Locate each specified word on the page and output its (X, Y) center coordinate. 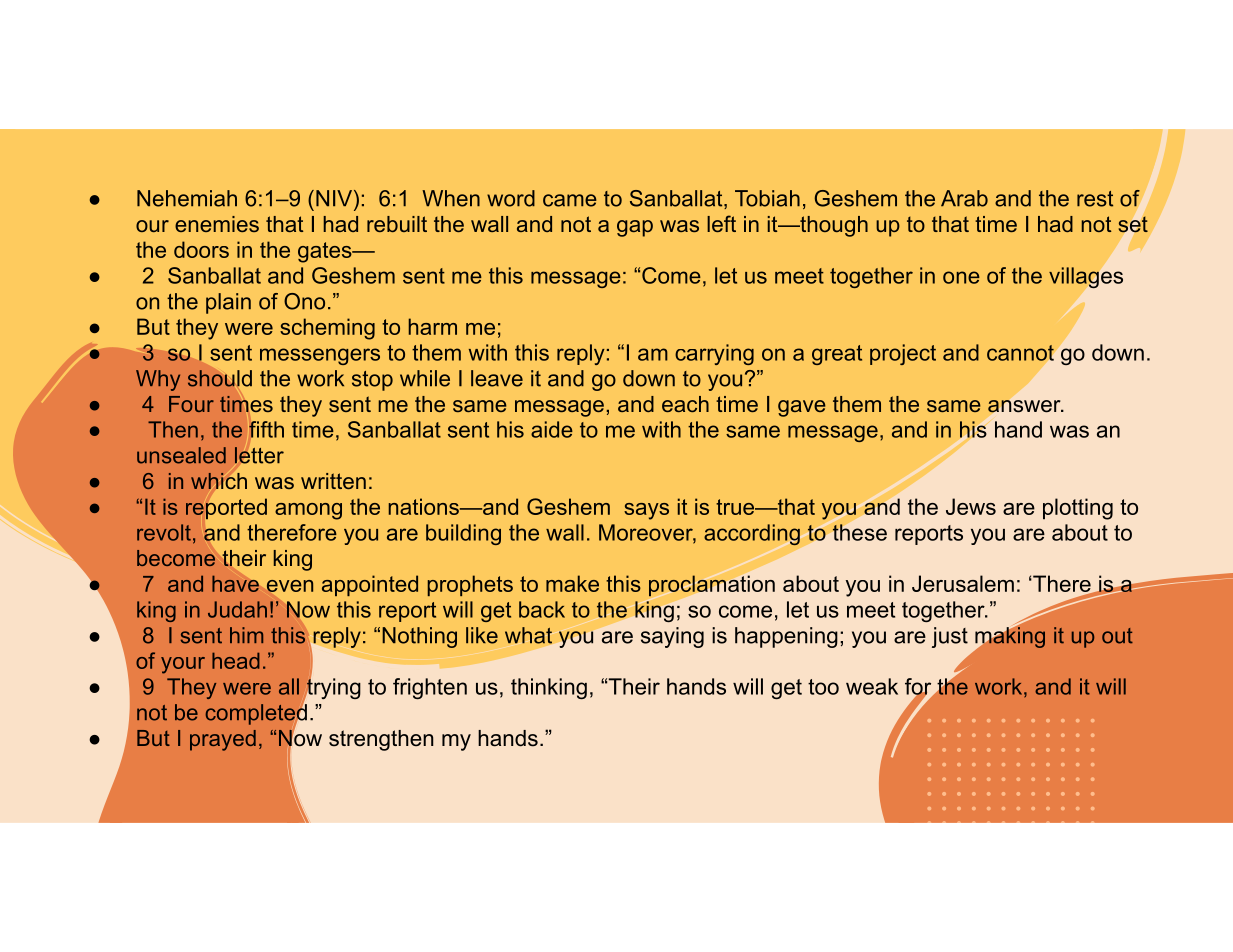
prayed (223, 740)
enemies (217, 224)
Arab (964, 198)
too (823, 687)
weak (872, 686)
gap (635, 228)
